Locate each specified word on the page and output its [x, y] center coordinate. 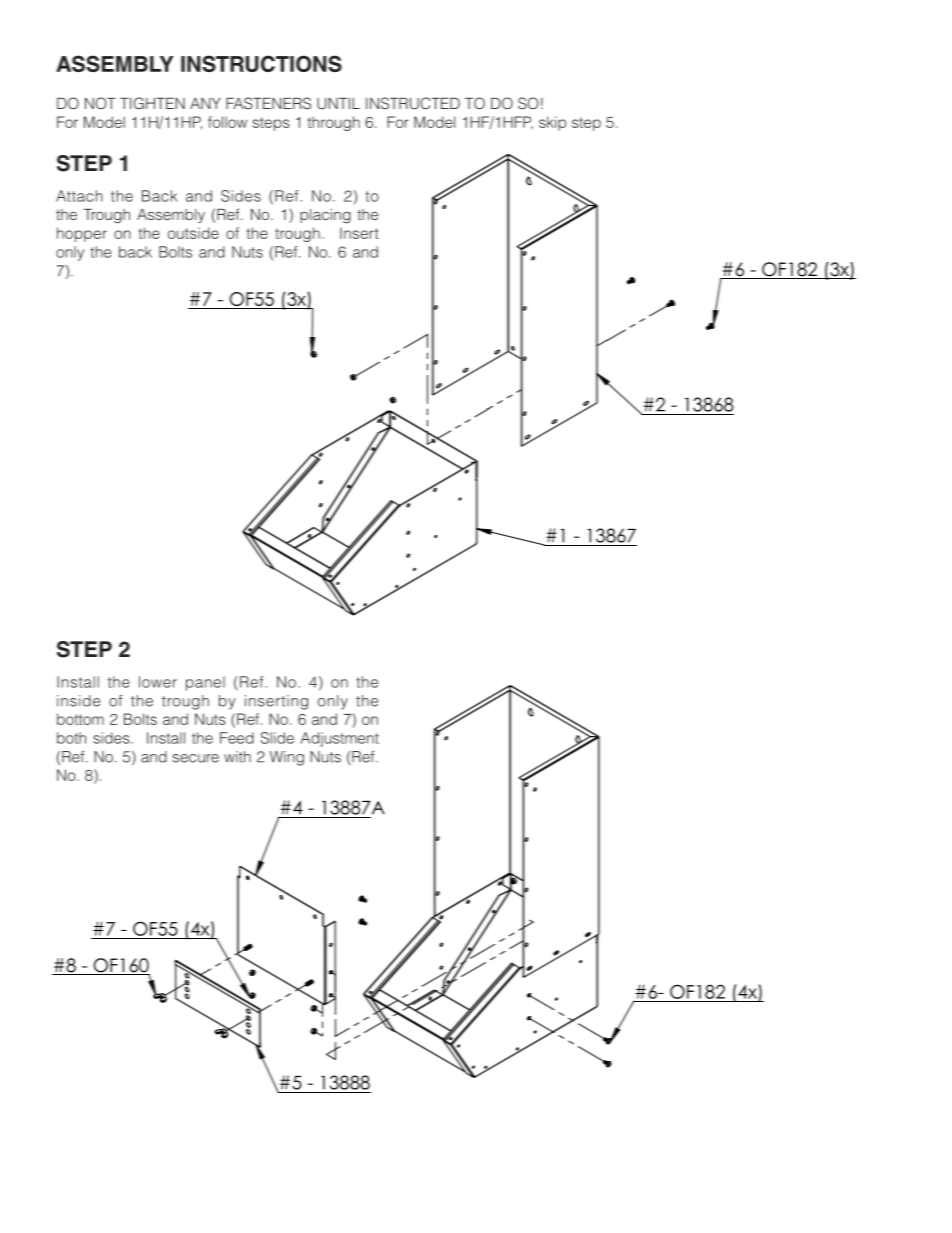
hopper [82, 234]
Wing [287, 758]
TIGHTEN [152, 103]
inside [78, 701]
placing [325, 216]
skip [552, 123]
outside [193, 233]
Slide [277, 738]
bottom [80, 719]
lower [158, 682]
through [334, 123]
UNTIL [338, 104]
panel [205, 683]
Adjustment [340, 739]
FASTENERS [268, 103]
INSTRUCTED [413, 103]
